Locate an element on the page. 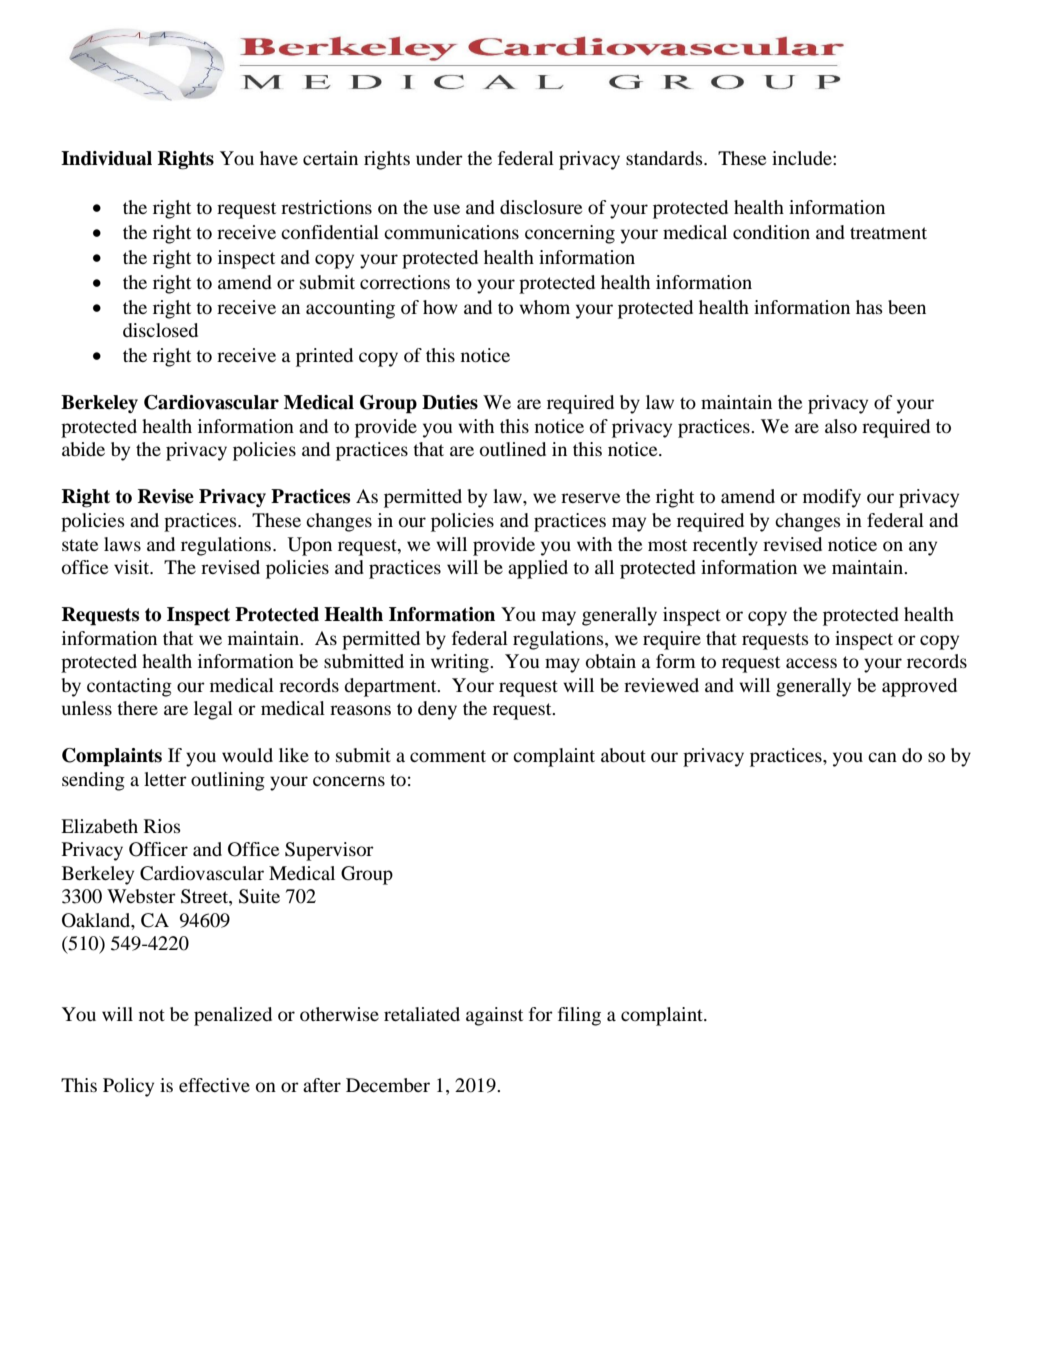  disclosure is located at coordinates (541, 207).
